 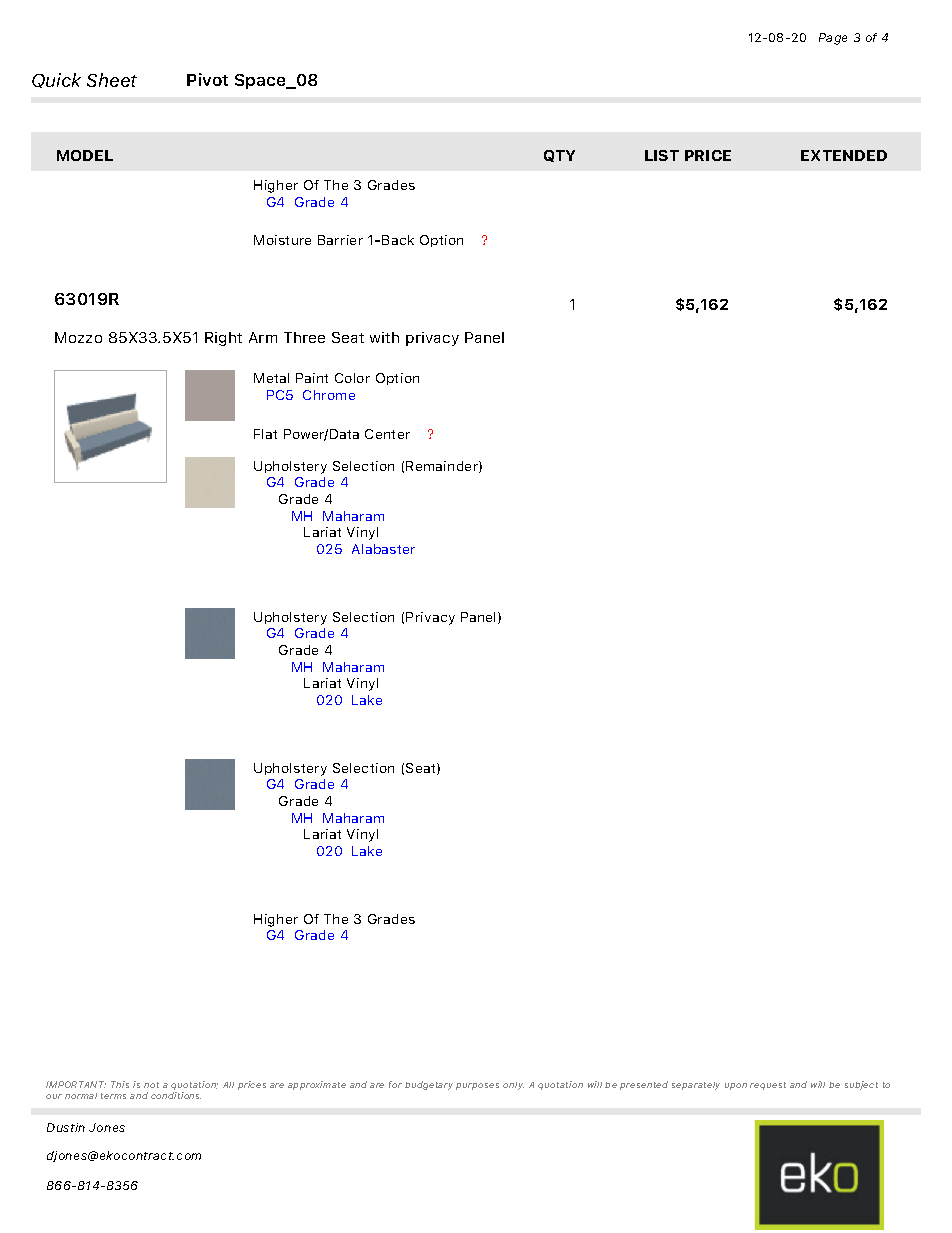 I want to click on Center, so click(x=387, y=434).
